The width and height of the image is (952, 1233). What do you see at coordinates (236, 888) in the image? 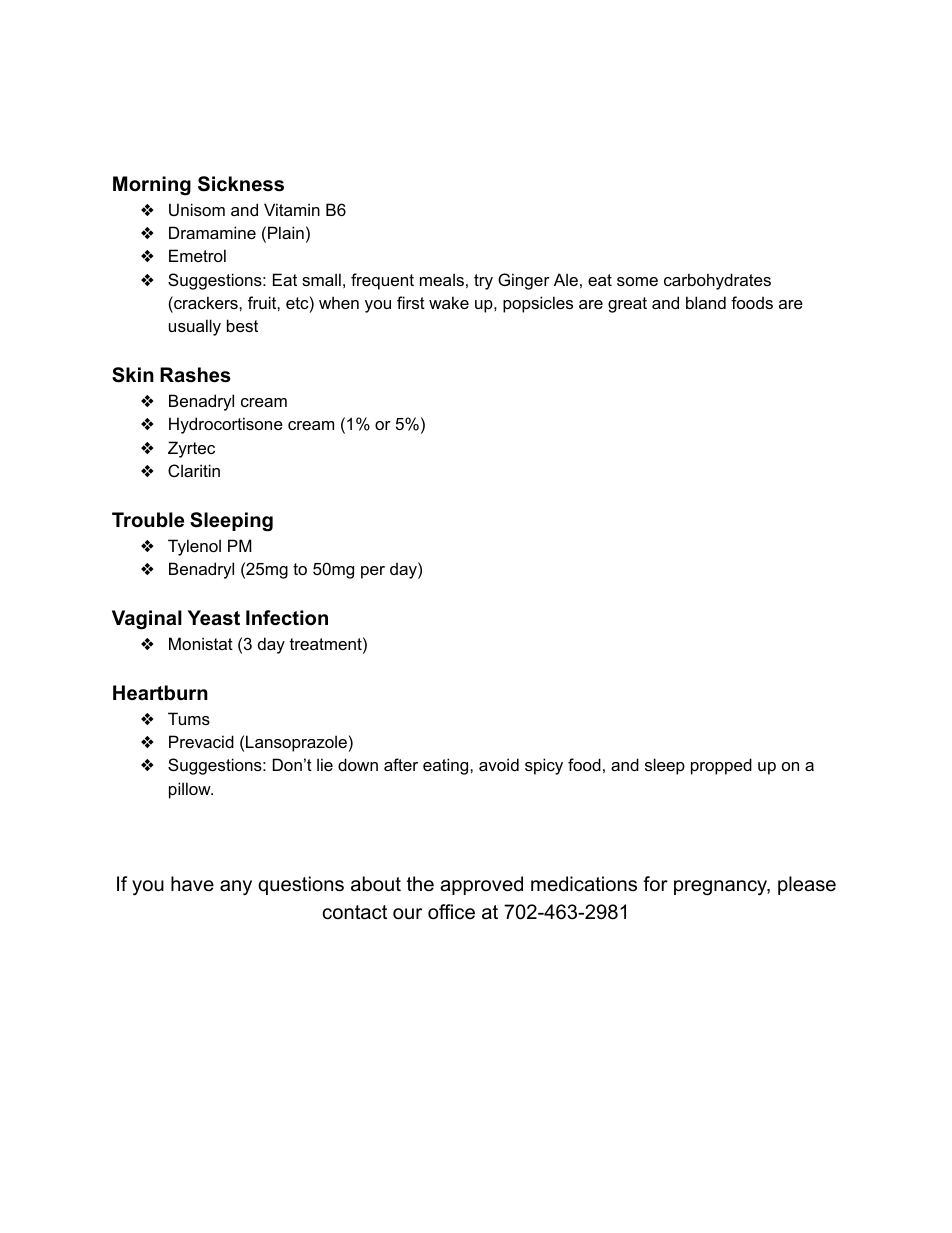
I see `any` at bounding box center [236, 888].
